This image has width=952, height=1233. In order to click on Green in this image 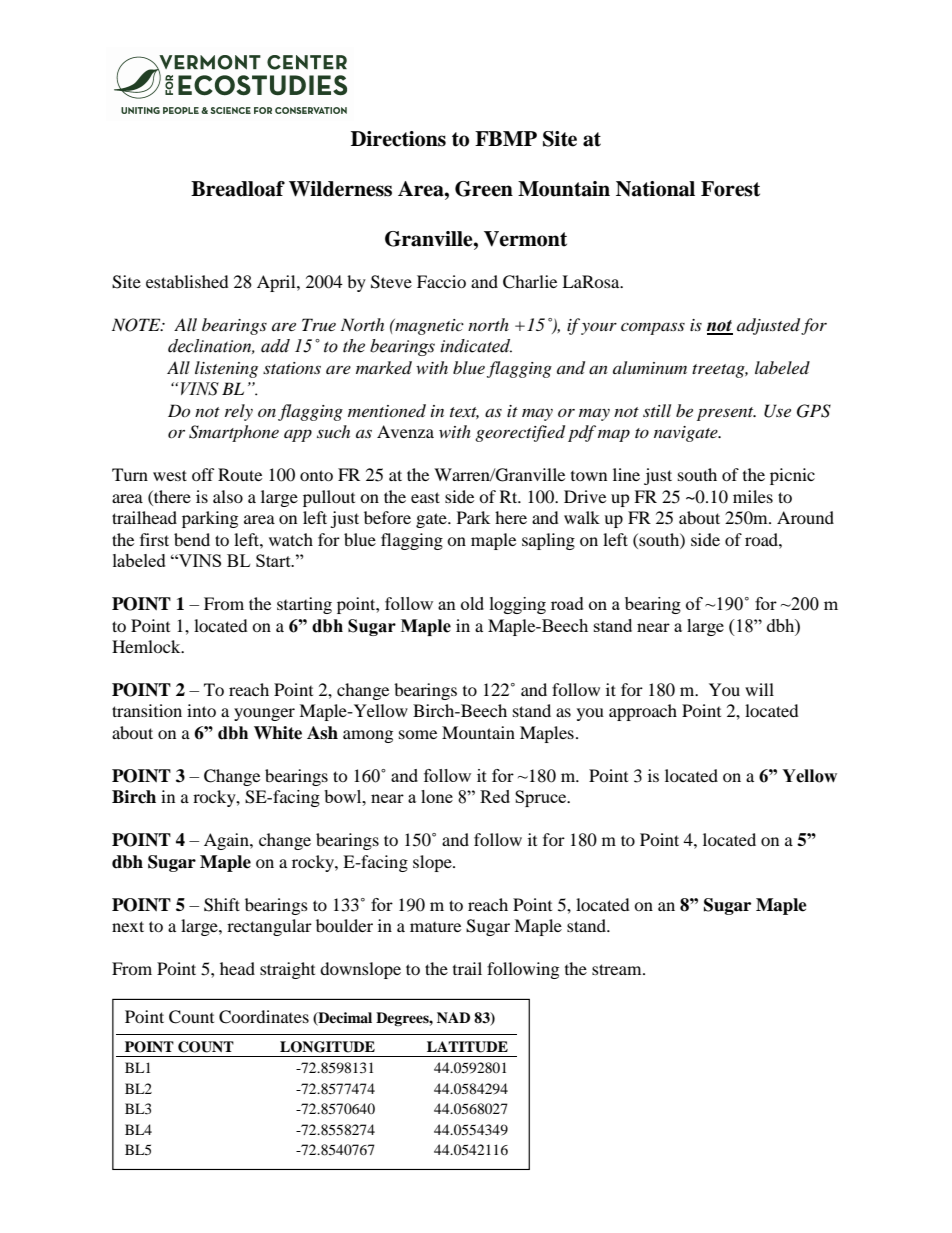, I will do `click(484, 189)`.
